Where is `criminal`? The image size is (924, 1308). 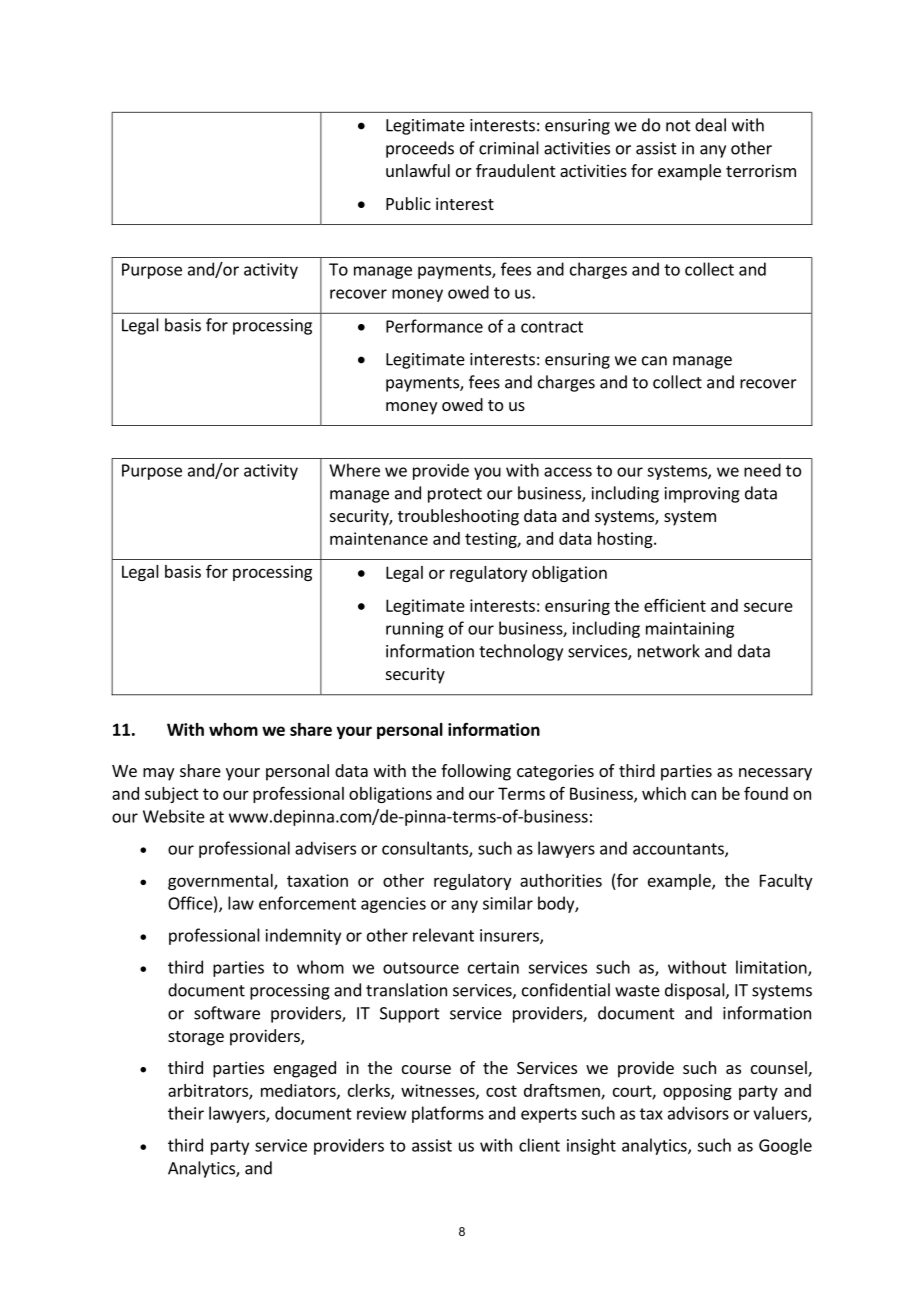 criminal is located at coordinates (509, 148).
